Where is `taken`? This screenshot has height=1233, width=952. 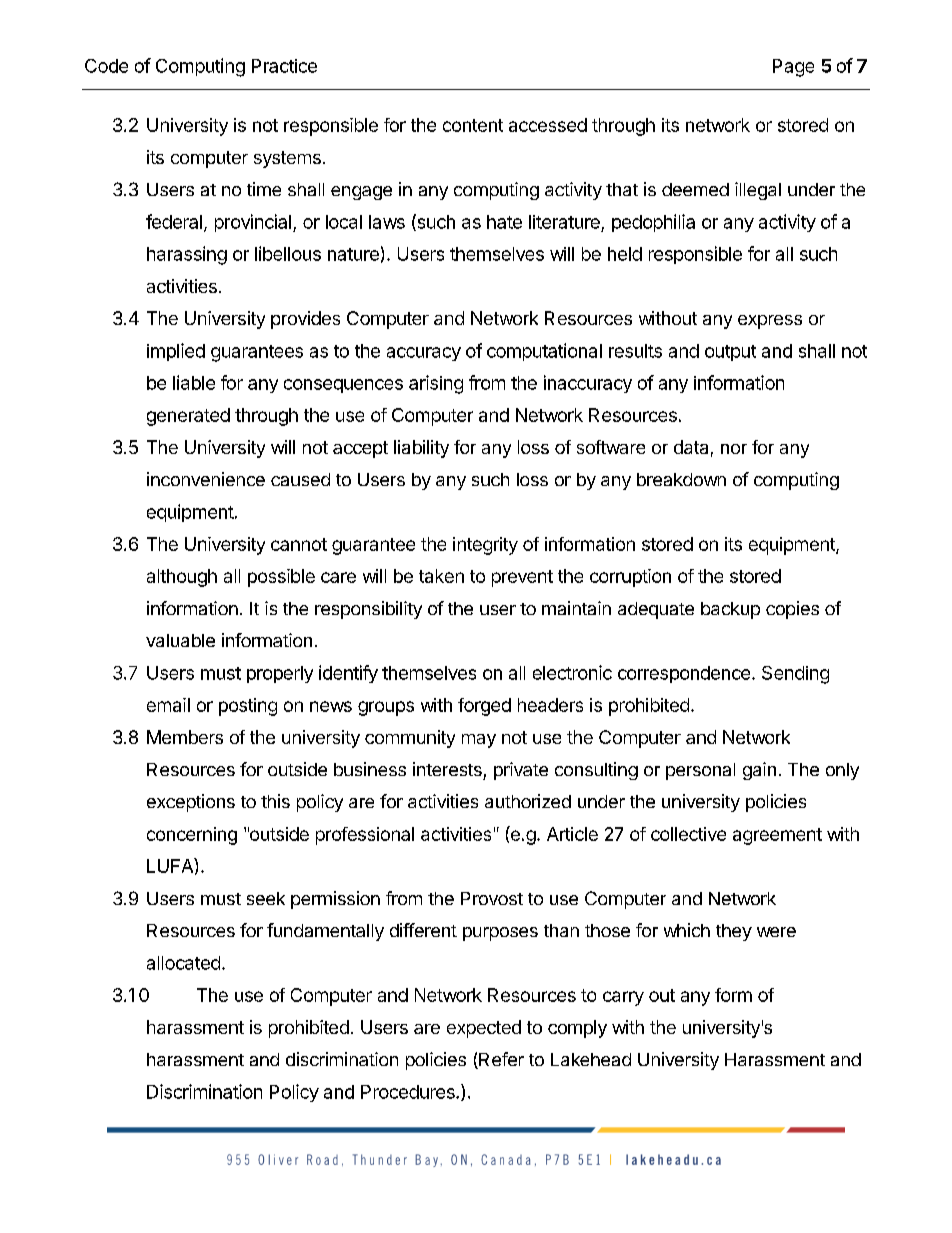
taken is located at coordinates (441, 576).
